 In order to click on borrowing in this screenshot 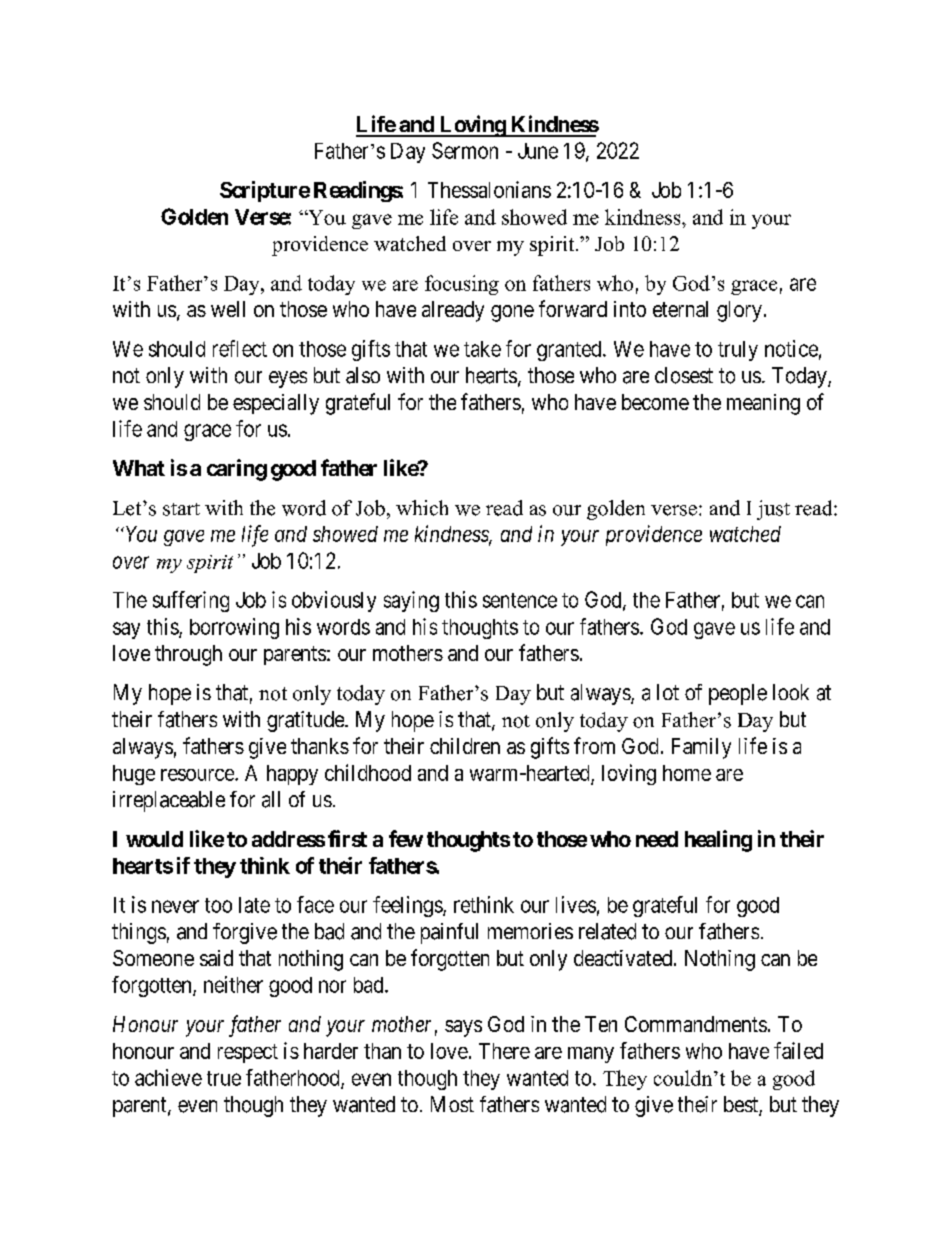, I will do `click(234, 628)`.
